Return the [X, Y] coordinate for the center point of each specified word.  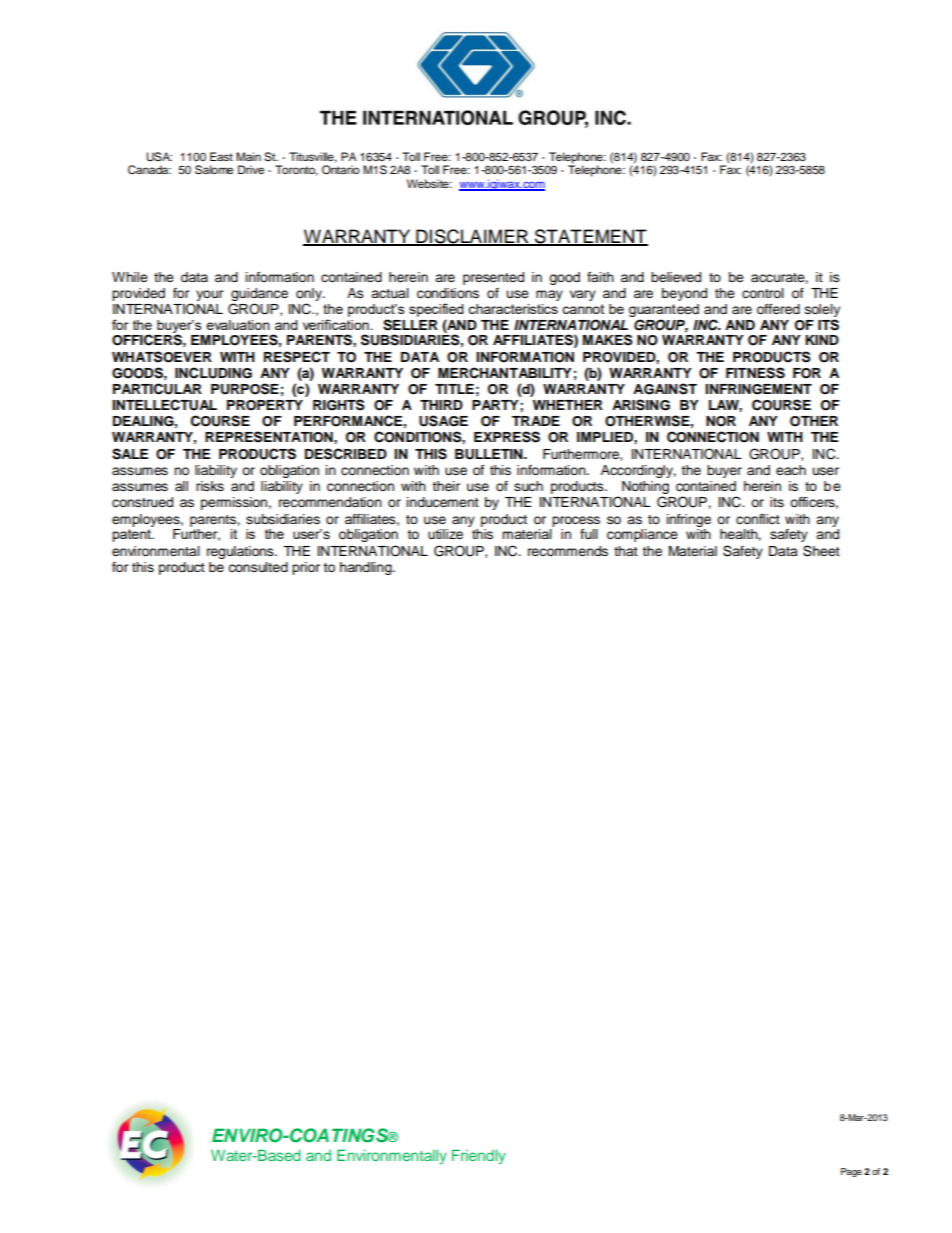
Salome [214, 170]
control [763, 293]
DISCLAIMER [472, 237]
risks [210, 486]
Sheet [821, 551]
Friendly [479, 1157]
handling [367, 568]
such [528, 486]
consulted [258, 567]
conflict [758, 519]
